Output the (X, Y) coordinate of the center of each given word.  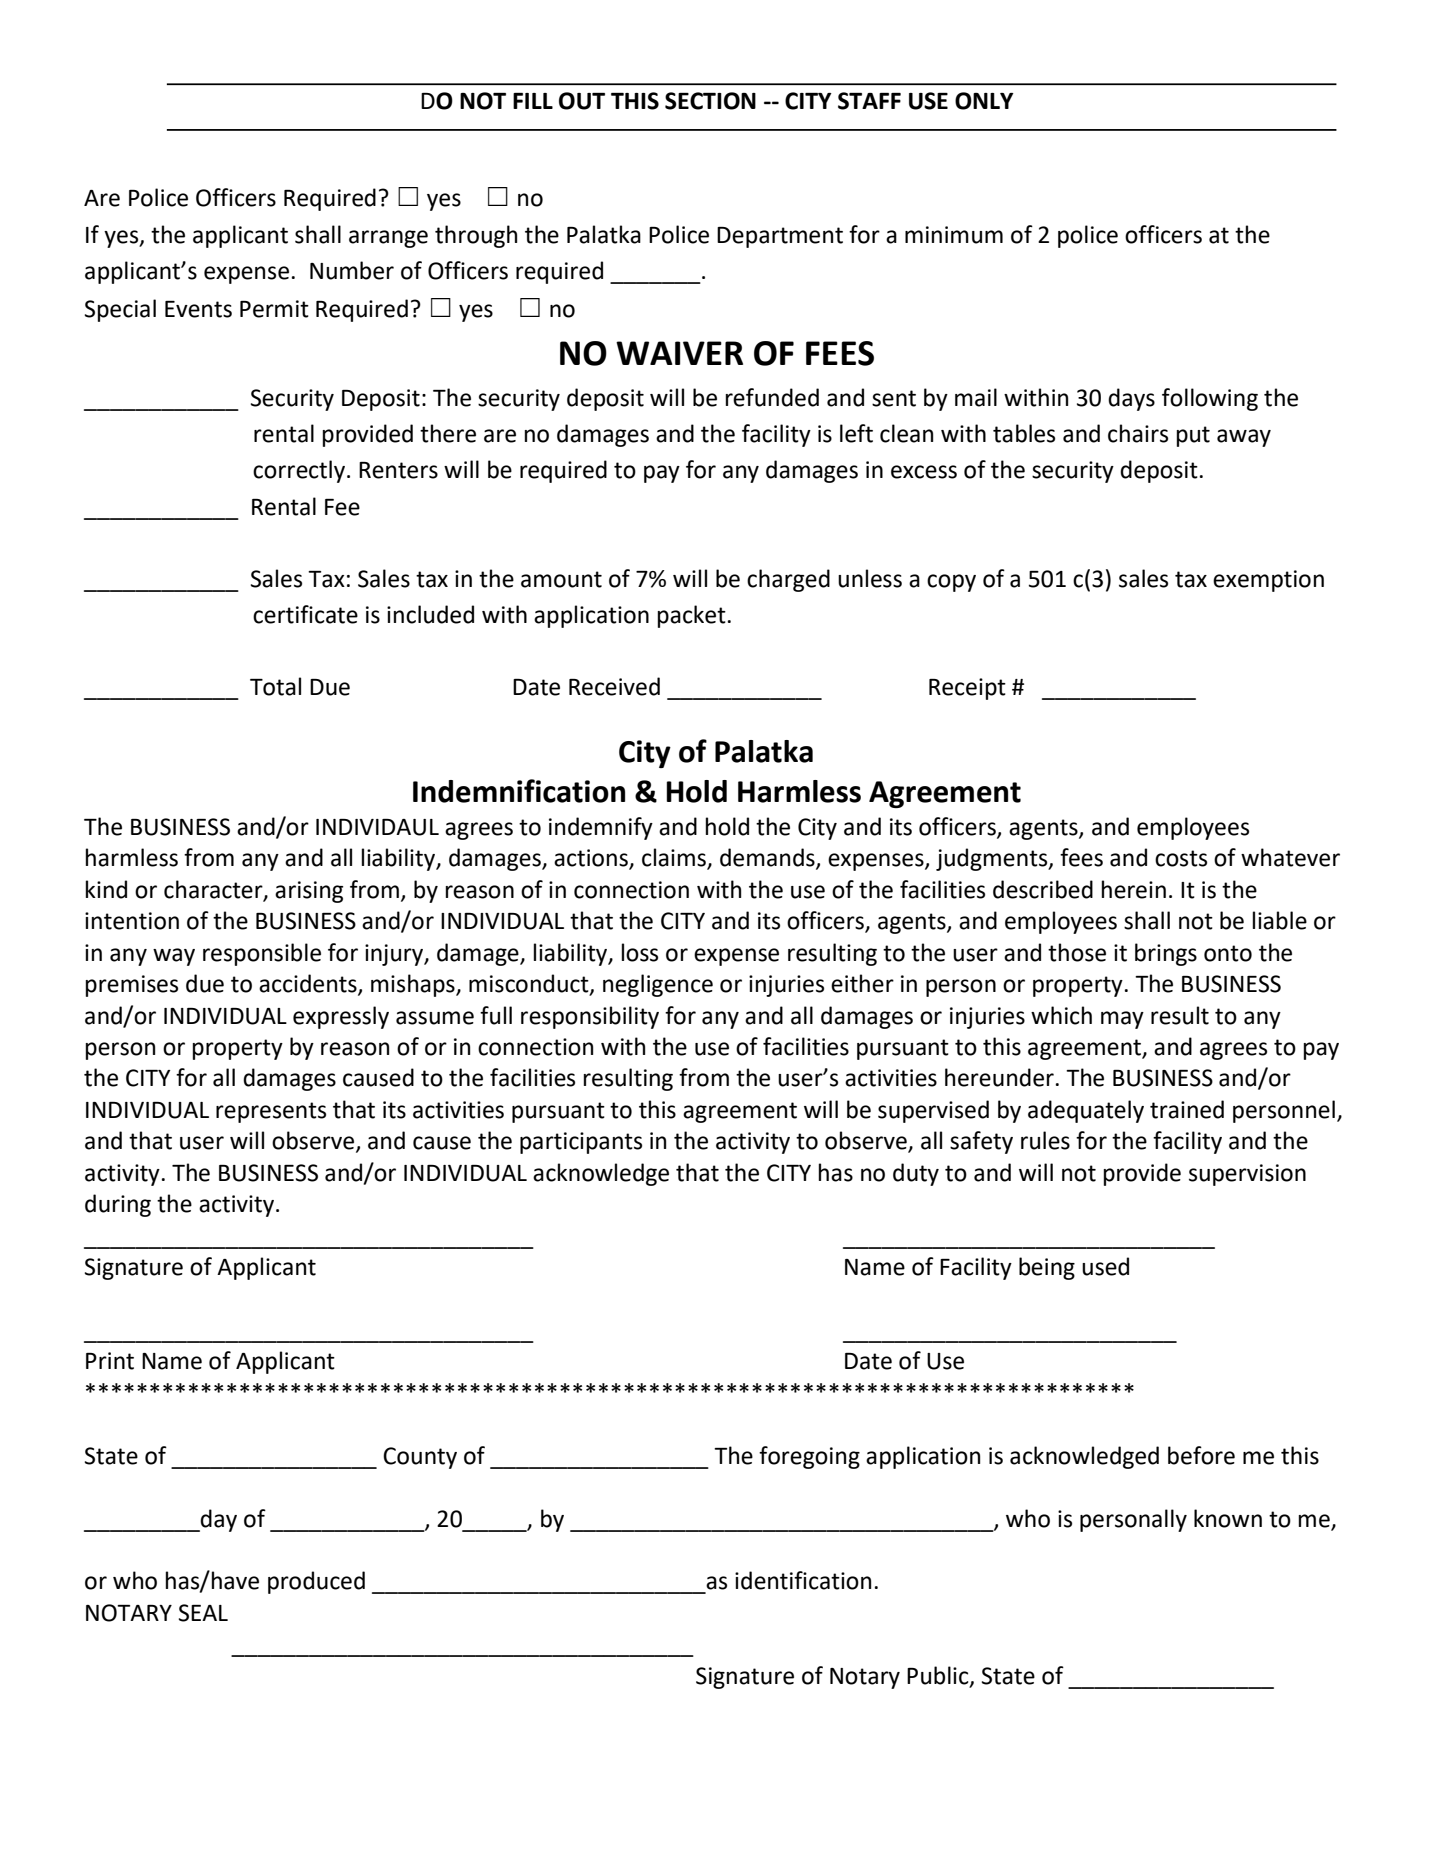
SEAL (203, 1613)
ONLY (984, 101)
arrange (388, 239)
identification (803, 1580)
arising (309, 892)
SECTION (710, 101)
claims (675, 858)
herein (1134, 889)
